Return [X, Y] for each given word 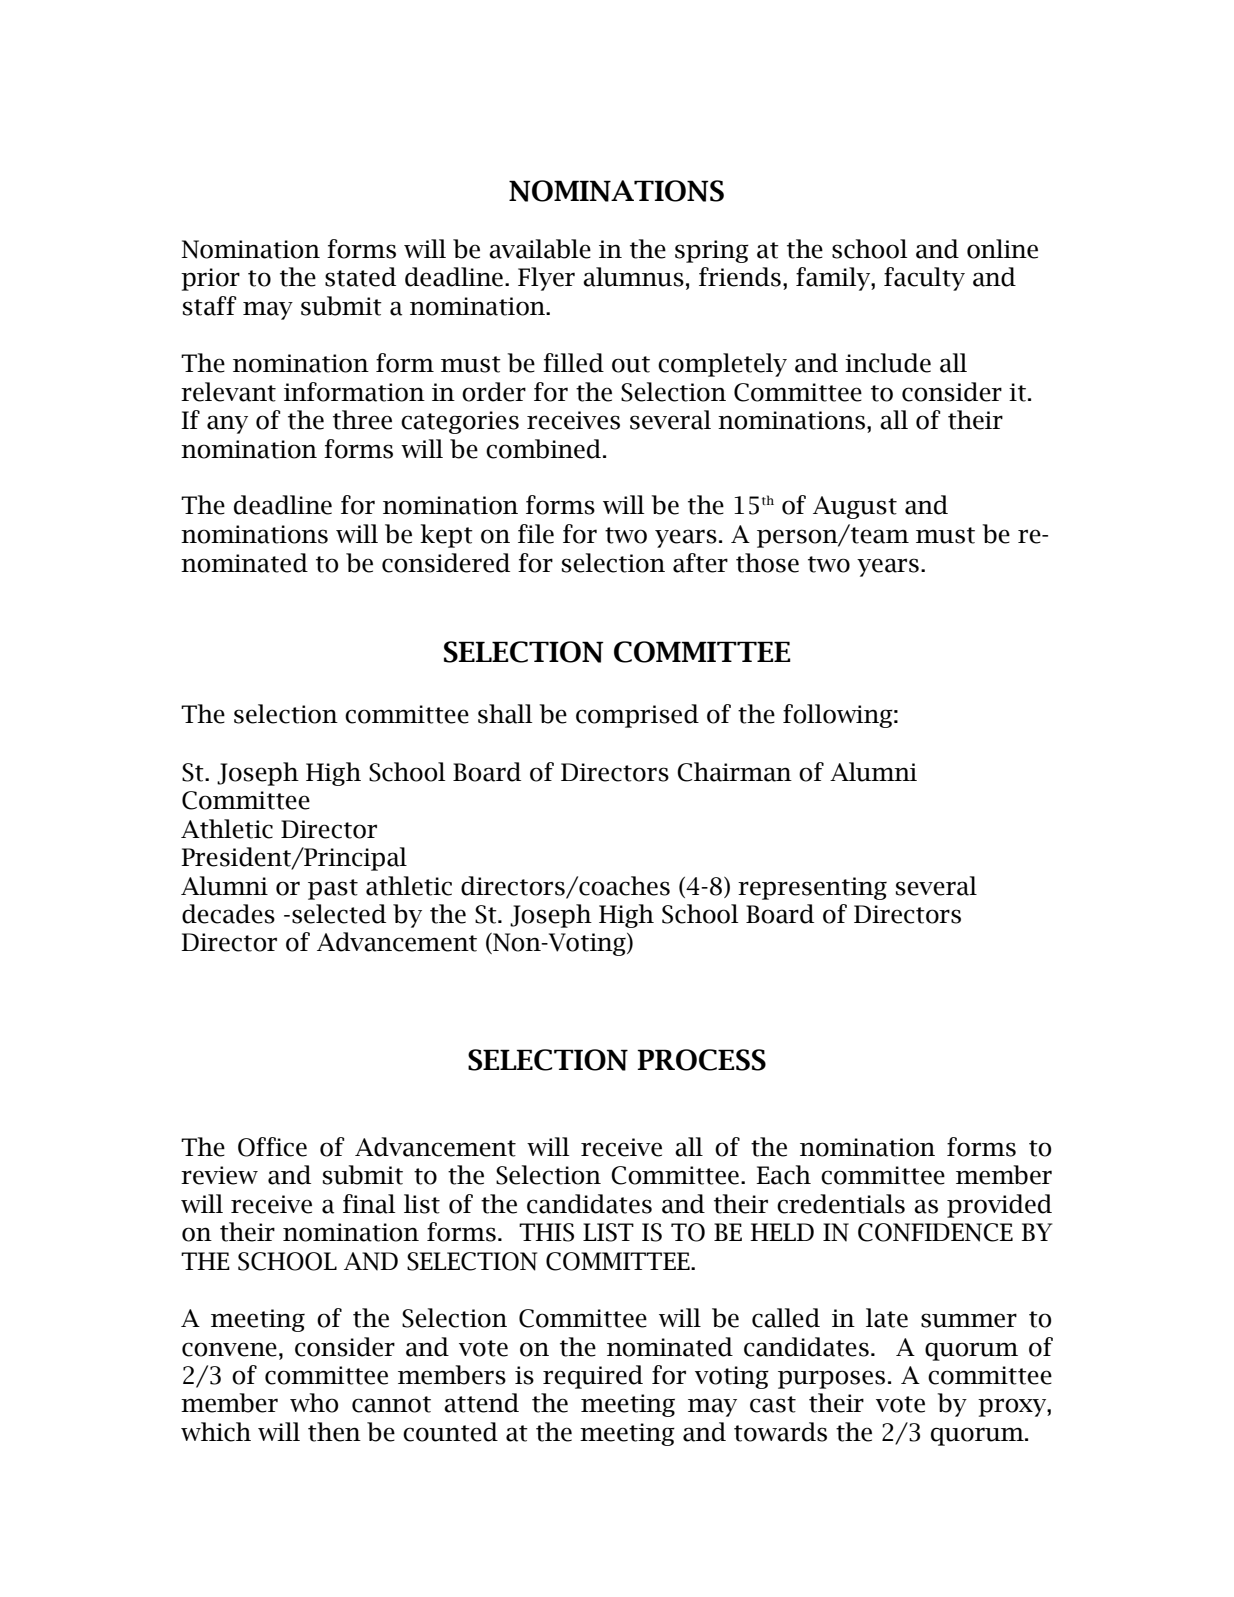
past [333, 889]
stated [360, 277]
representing [812, 888]
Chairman [734, 772]
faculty [924, 279]
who [314, 1403]
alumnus [633, 277]
